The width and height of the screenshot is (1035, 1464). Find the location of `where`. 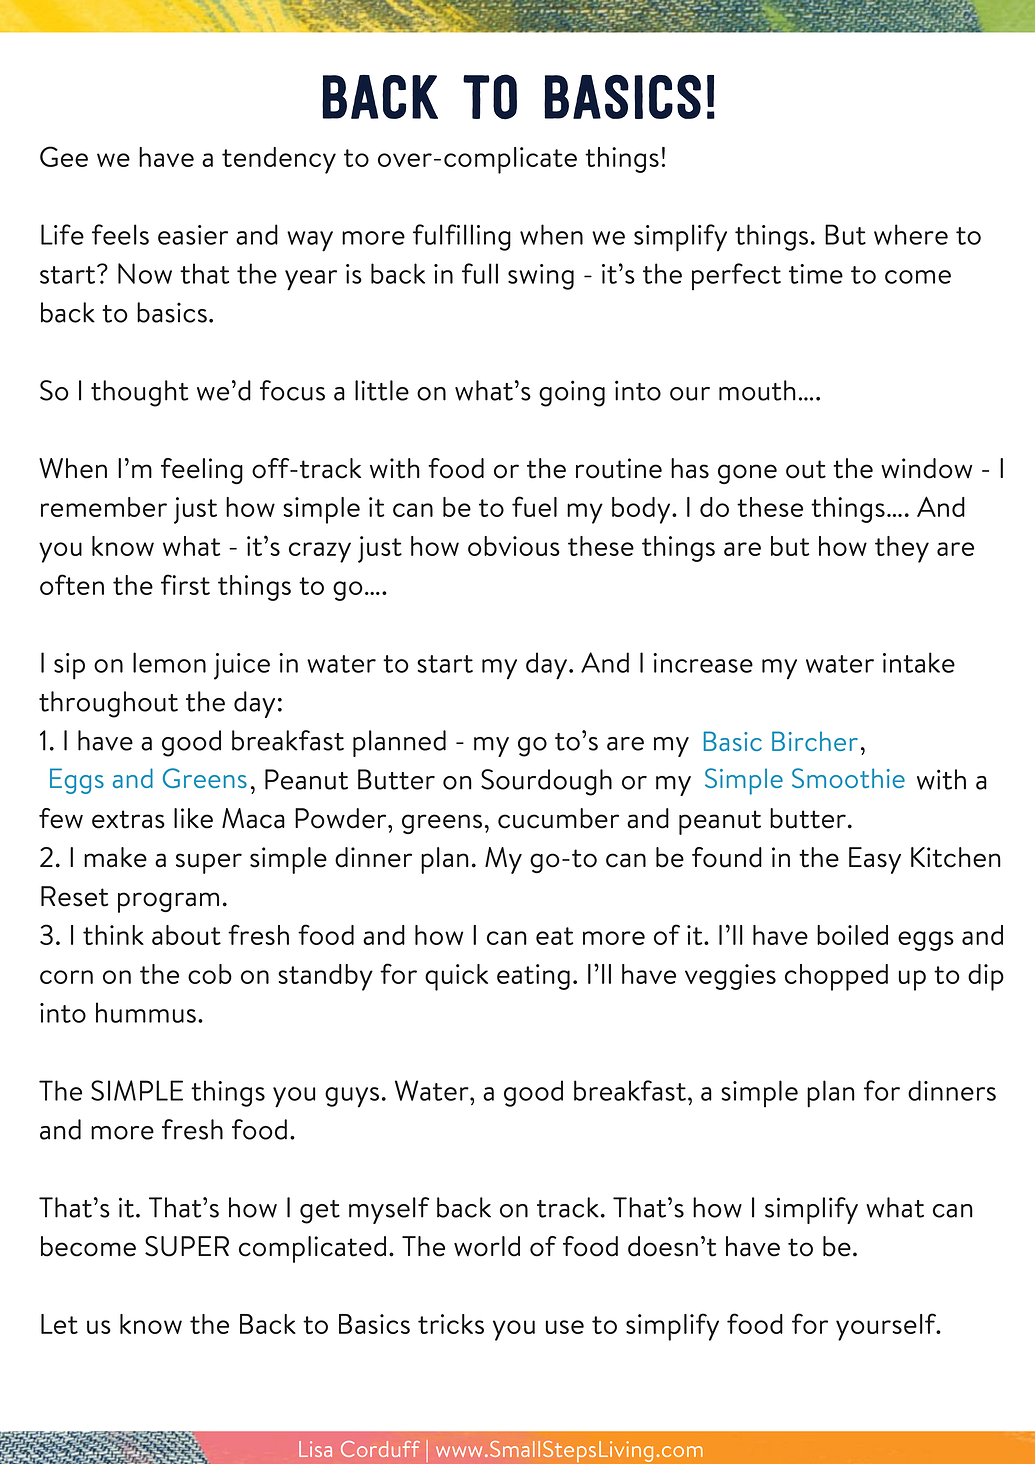

where is located at coordinates (911, 234).
